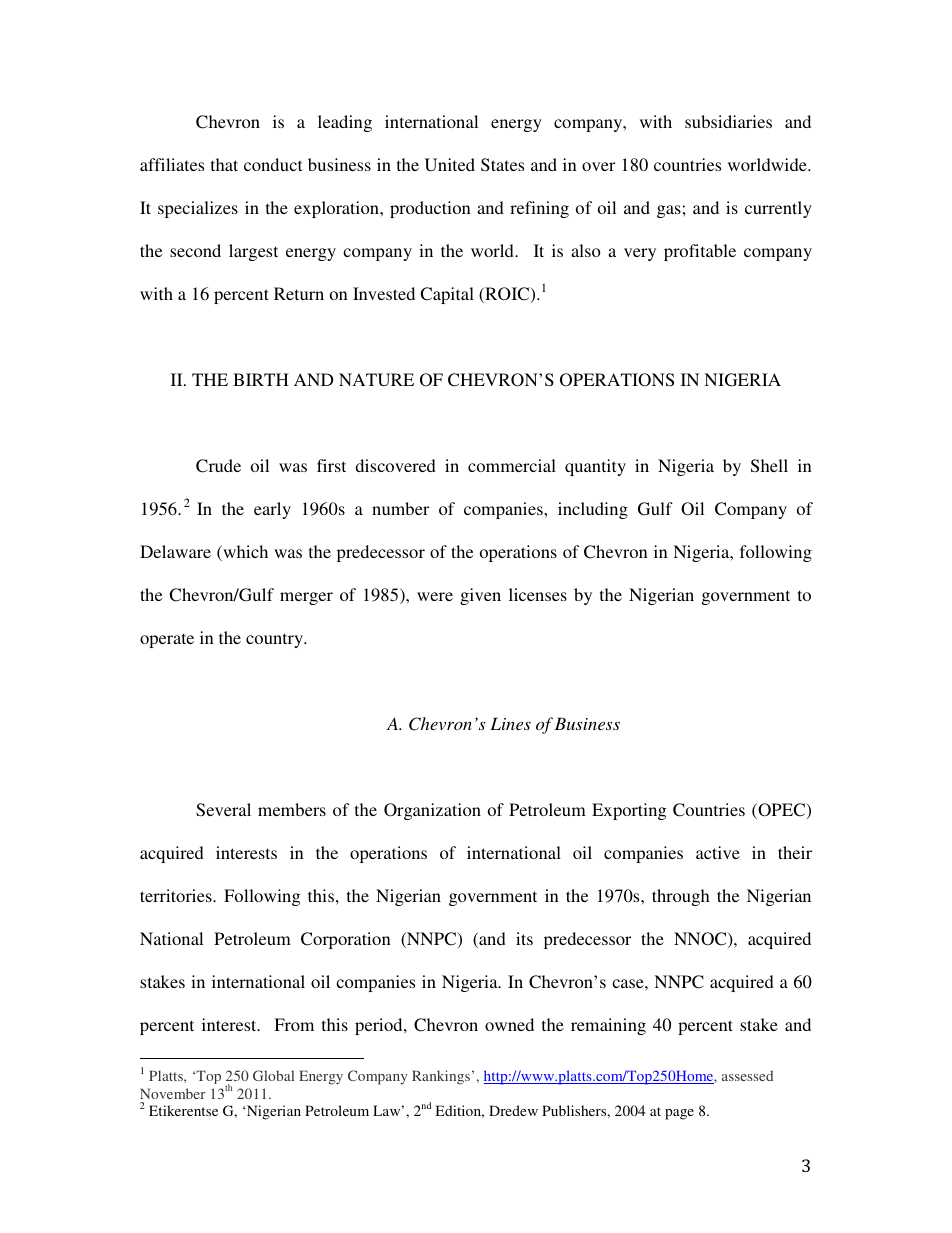 Image resolution: width=952 pixels, height=1233 pixels. I want to click on NATURE, so click(376, 380).
